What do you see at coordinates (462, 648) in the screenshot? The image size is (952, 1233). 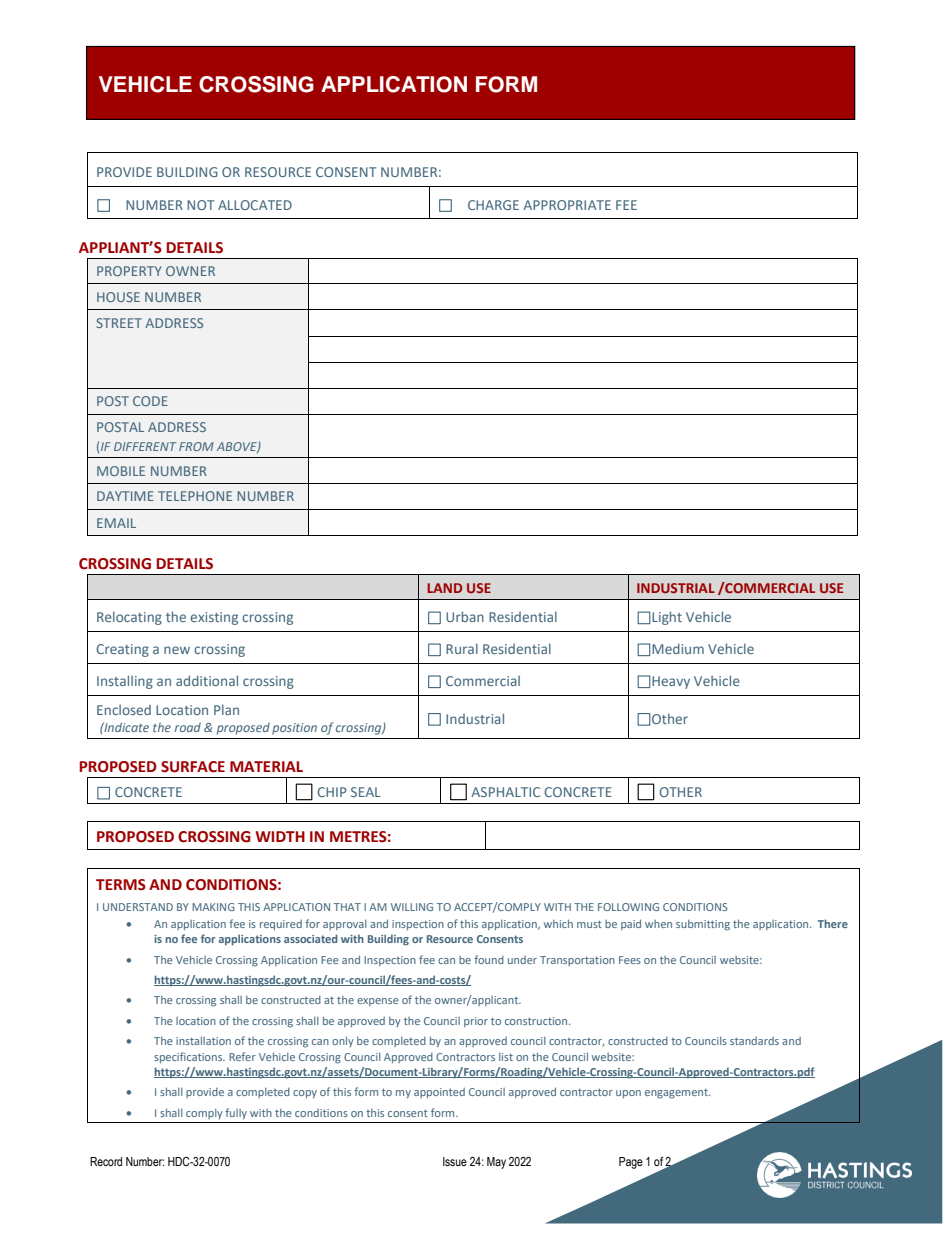 I see `Rural` at bounding box center [462, 648].
